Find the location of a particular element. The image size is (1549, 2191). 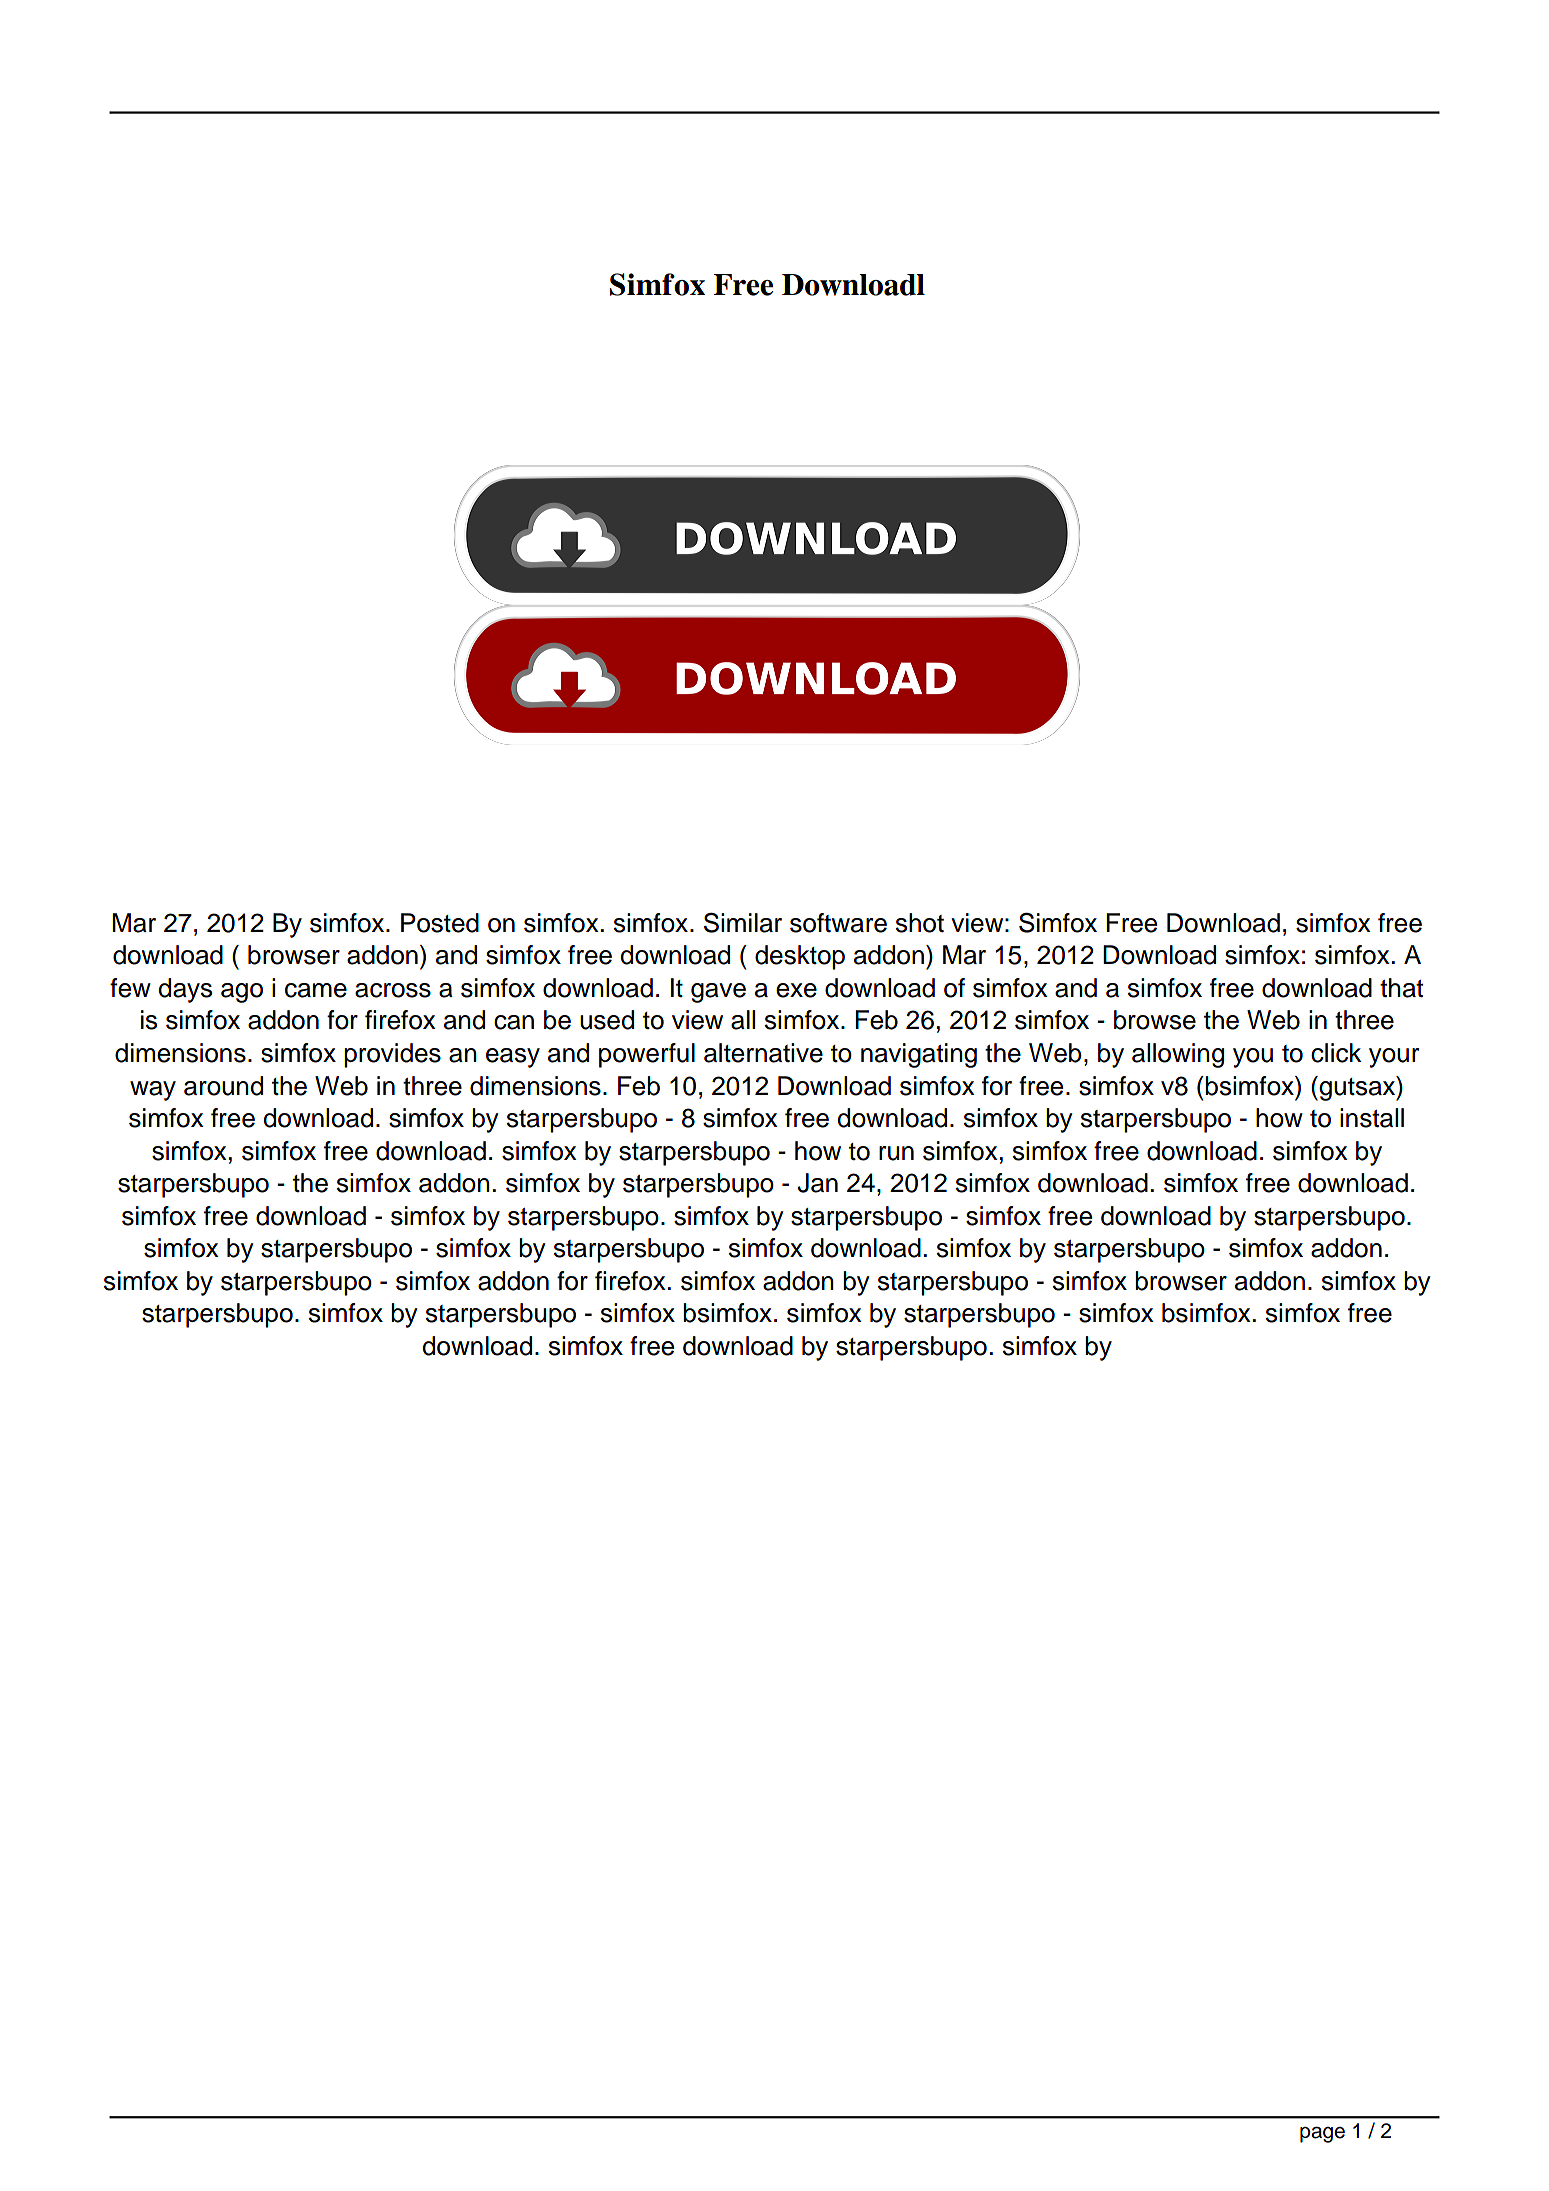

provides is located at coordinates (392, 1055).
